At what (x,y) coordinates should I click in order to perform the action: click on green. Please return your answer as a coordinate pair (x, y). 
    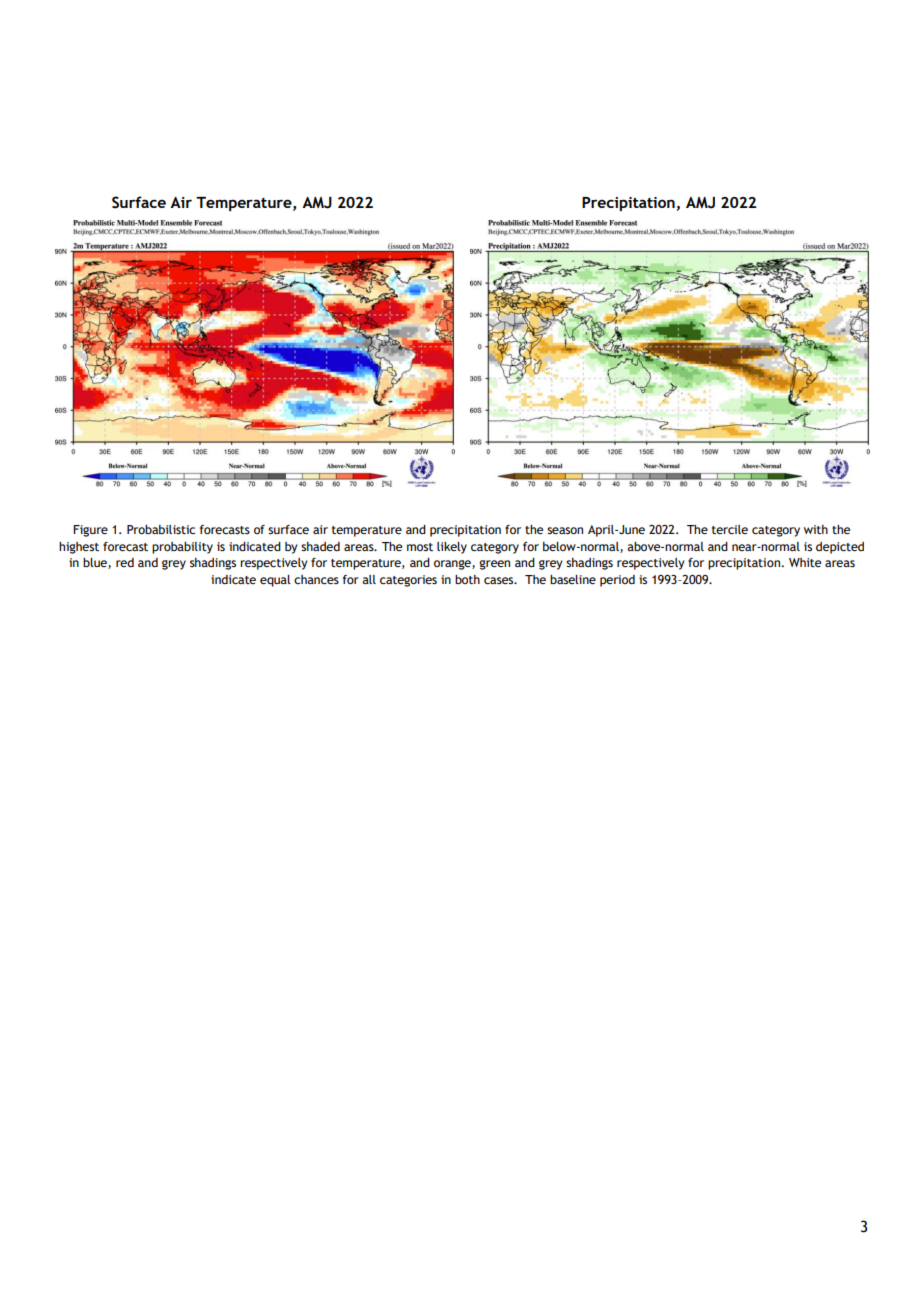
    Looking at the image, I should click on (494, 565).
